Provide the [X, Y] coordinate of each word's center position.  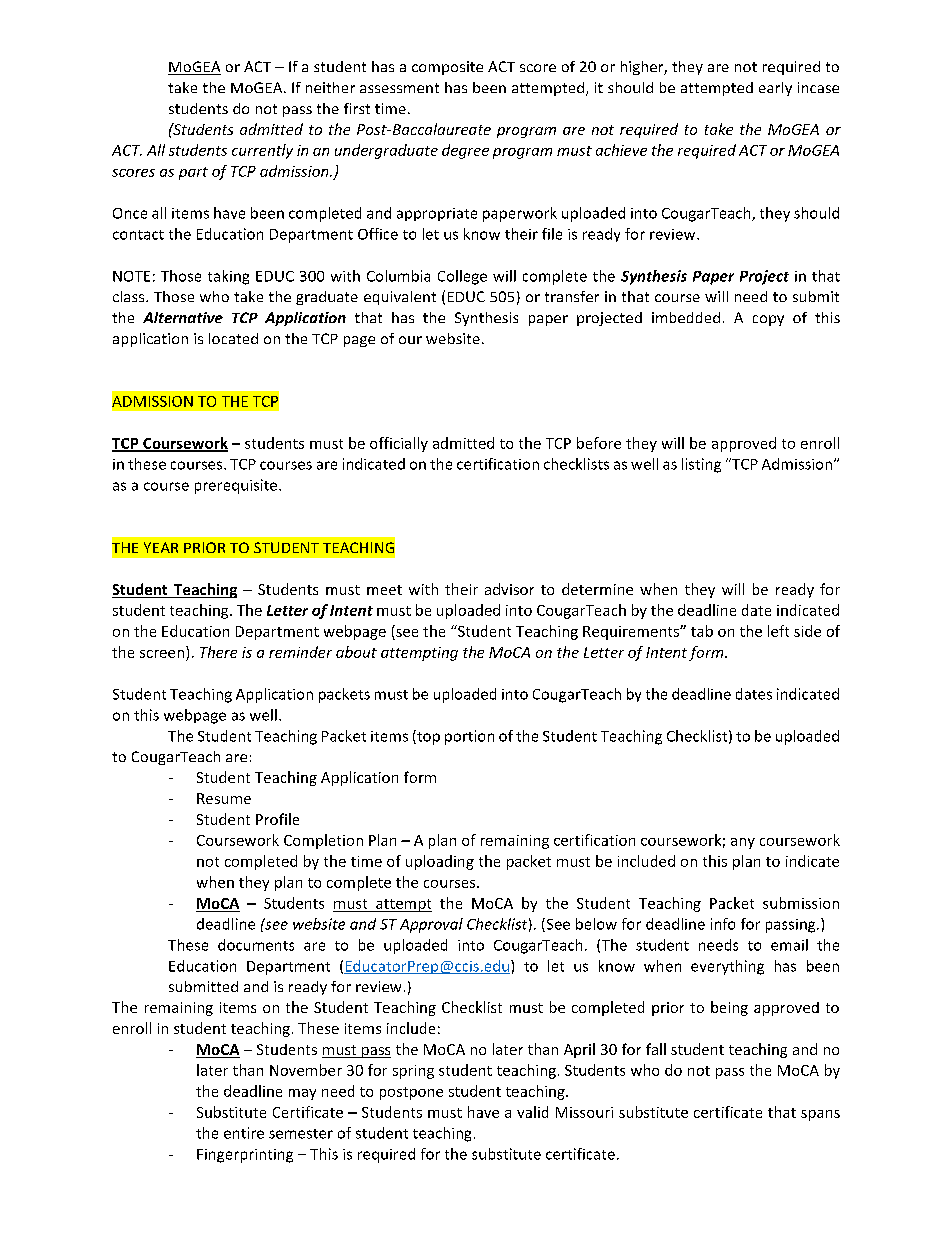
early [775, 89]
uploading [440, 862]
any [743, 843]
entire [244, 1133]
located [233, 338]
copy [768, 320]
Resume [224, 798]
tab [702, 631]
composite [447, 68]
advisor [509, 589]
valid [532, 1112]
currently [262, 151]
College [462, 277]
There [218, 652]
